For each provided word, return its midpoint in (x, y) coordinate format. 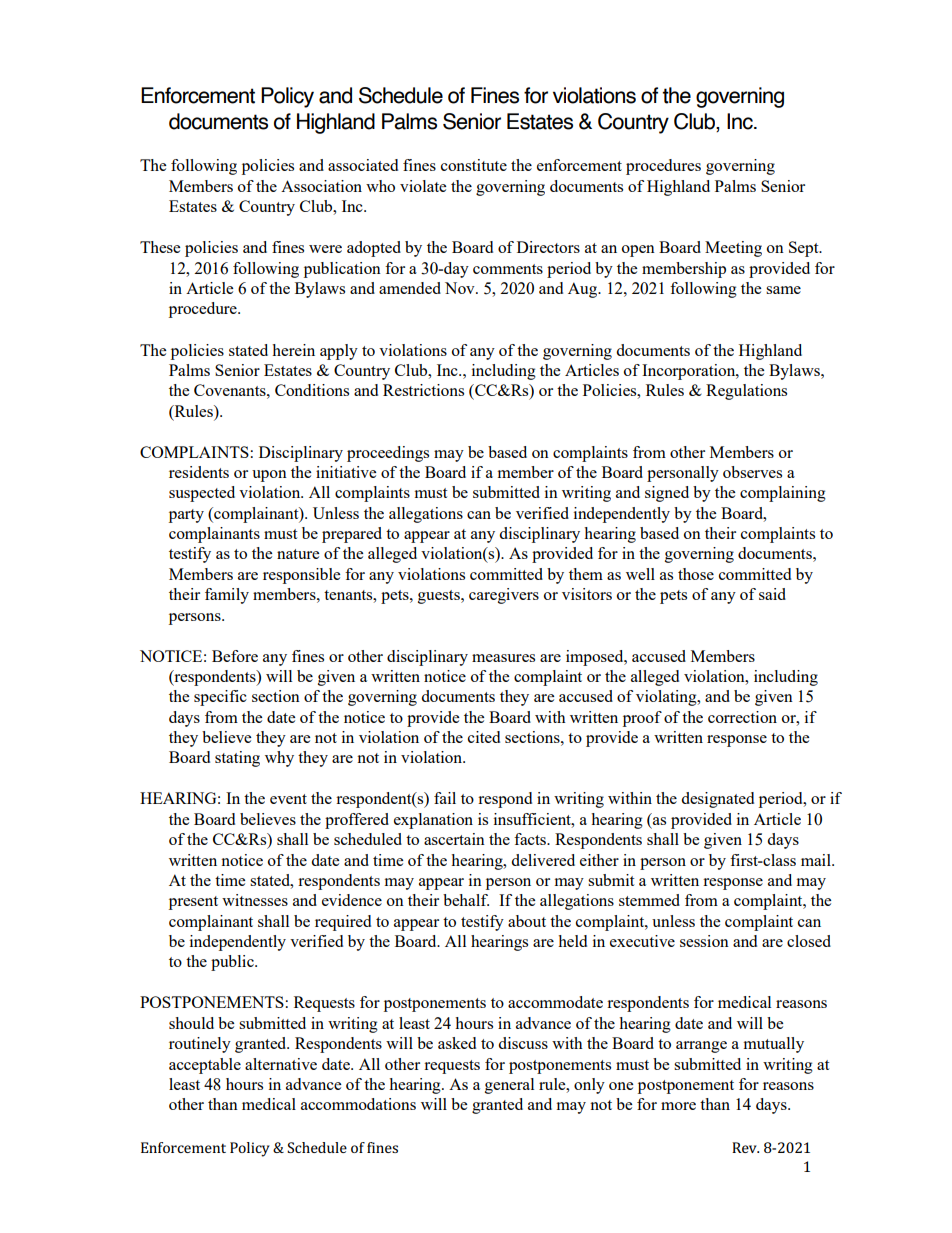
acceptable (205, 1066)
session (704, 941)
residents (199, 472)
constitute (474, 165)
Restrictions (423, 390)
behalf (466, 900)
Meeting (733, 249)
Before (235, 656)
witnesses (255, 900)
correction (742, 717)
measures (503, 658)
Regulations (746, 392)
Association (321, 186)
